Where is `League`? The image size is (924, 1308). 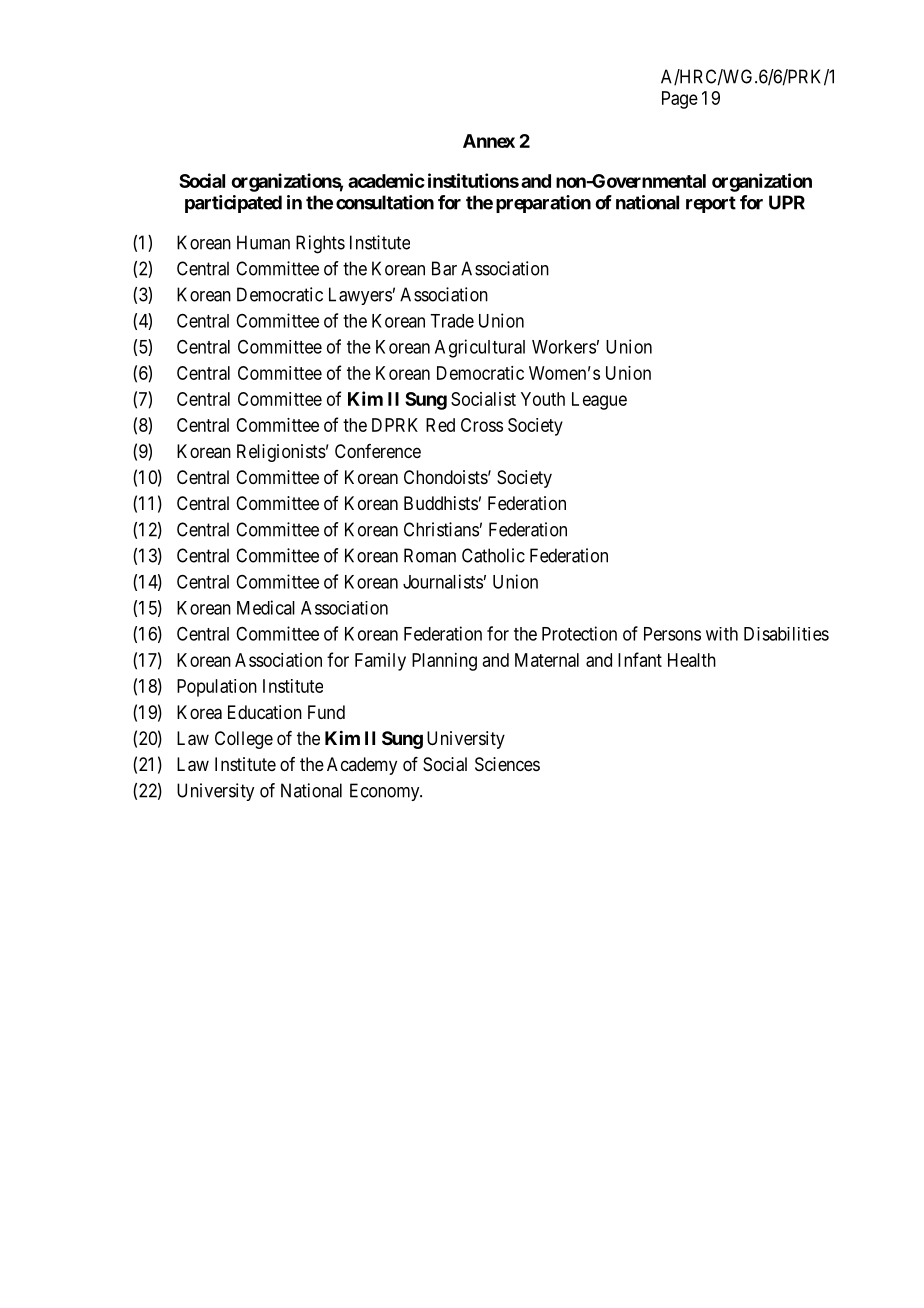
League is located at coordinates (599, 401).
